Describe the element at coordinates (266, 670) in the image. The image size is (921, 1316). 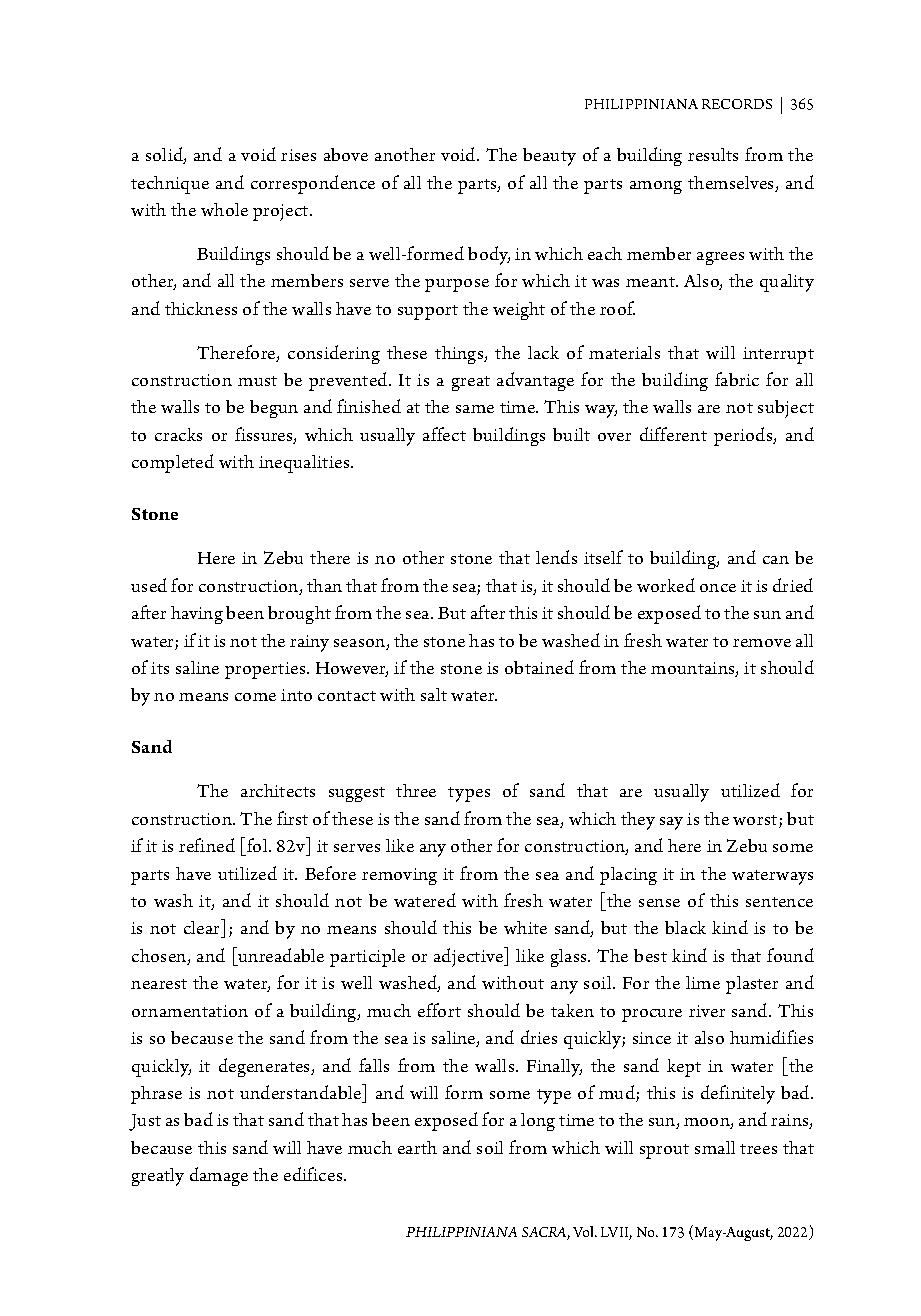
I see `properties` at that location.
